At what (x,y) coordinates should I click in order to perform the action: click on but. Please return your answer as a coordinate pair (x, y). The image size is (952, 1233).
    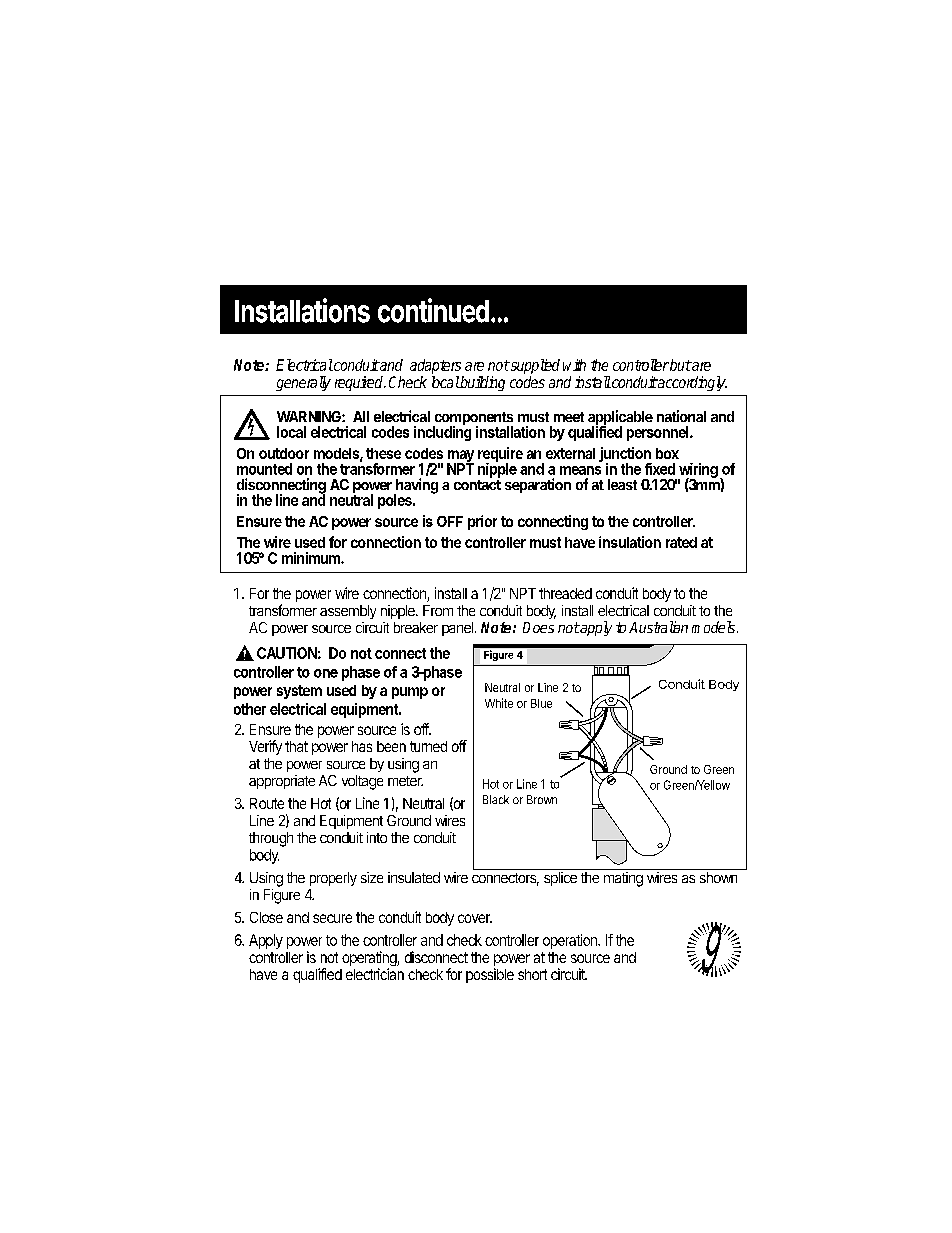
    Looking at the image, I should click on (680, 365).
